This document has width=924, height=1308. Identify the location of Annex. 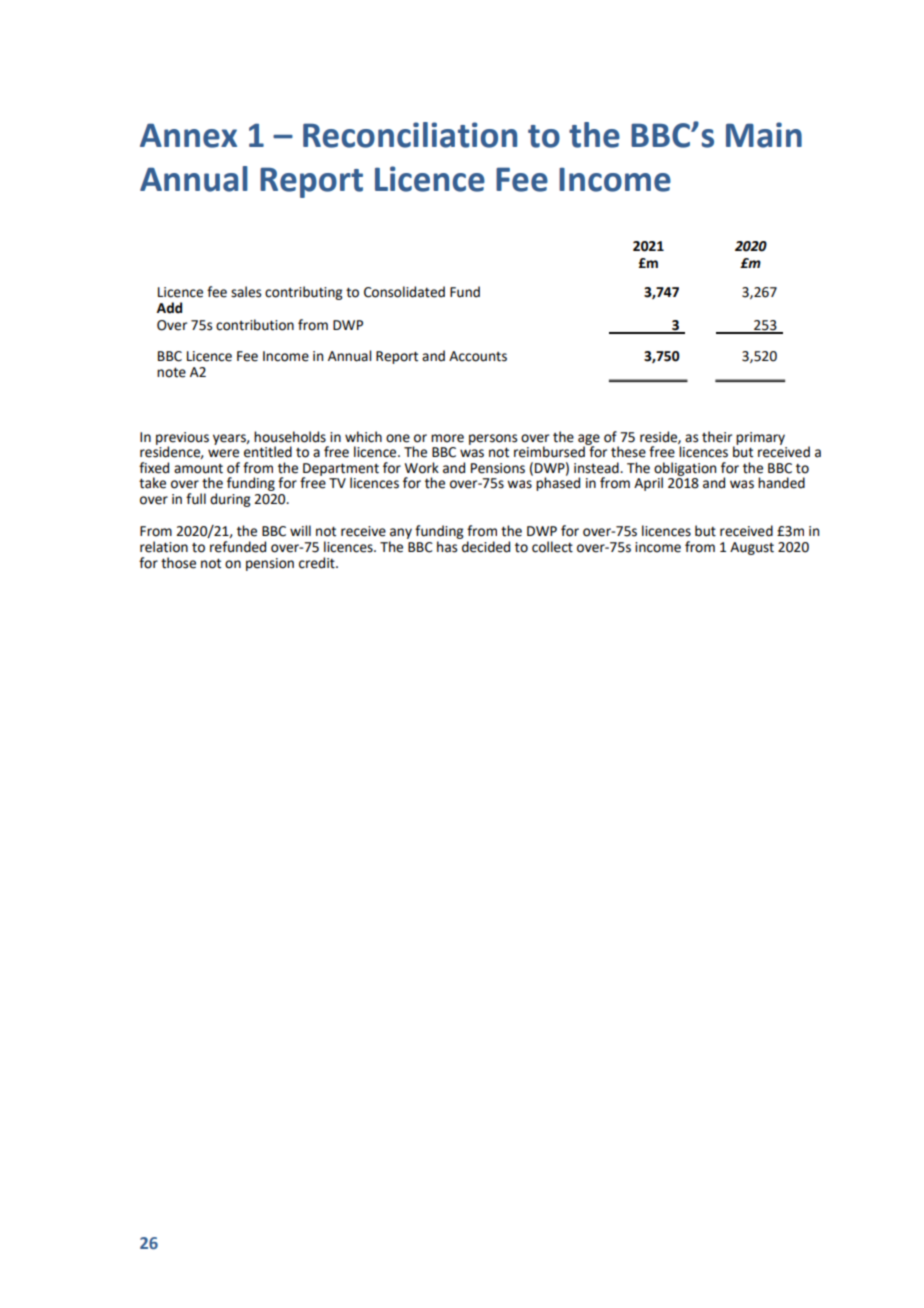
(188, 135).
